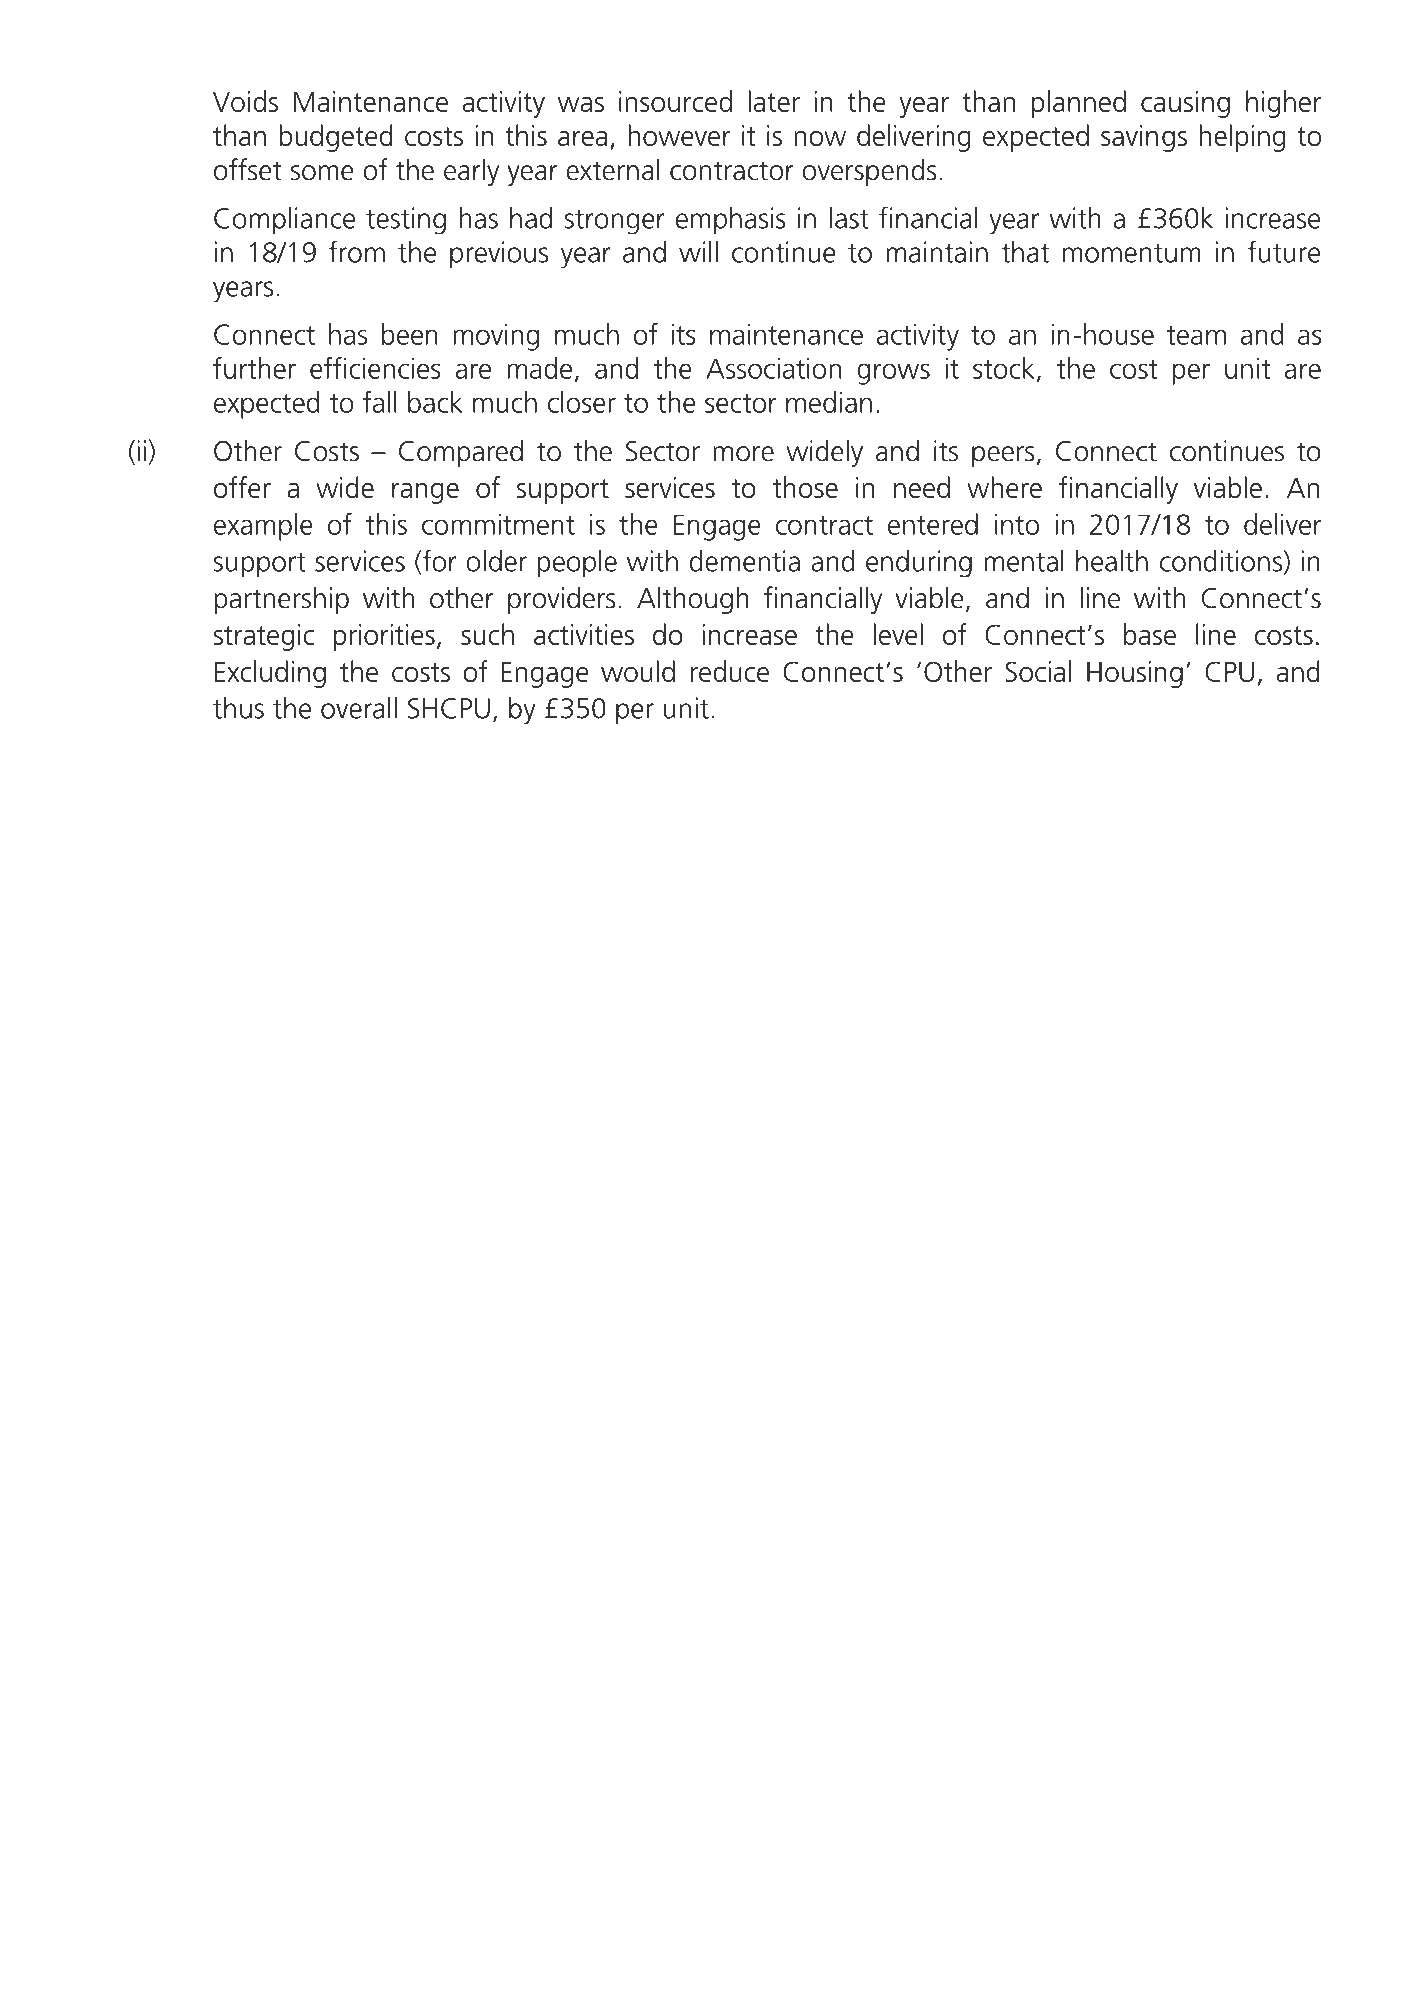 This screenshot has width=1407, height=1991. I want to click on causing, so click(1185, 104).
